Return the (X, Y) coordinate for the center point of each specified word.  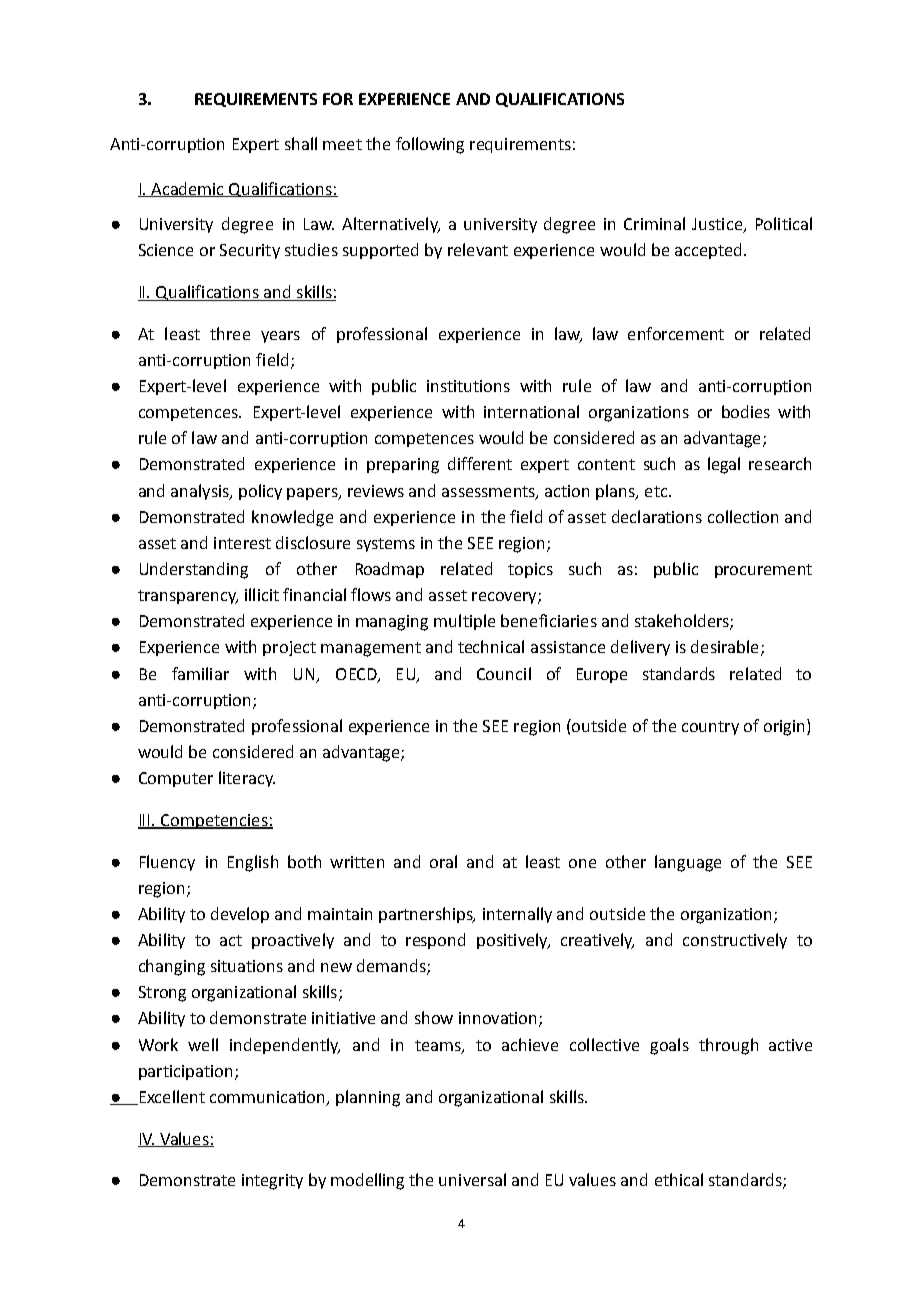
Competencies (214, 821)
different (480, 463)
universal (472, 1179)
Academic (188, 189)
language (688, 863)
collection (743, 516)
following (430, 145)
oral (443, 861)
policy (260, 492)
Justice (718, 225)
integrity (272, 1182)
